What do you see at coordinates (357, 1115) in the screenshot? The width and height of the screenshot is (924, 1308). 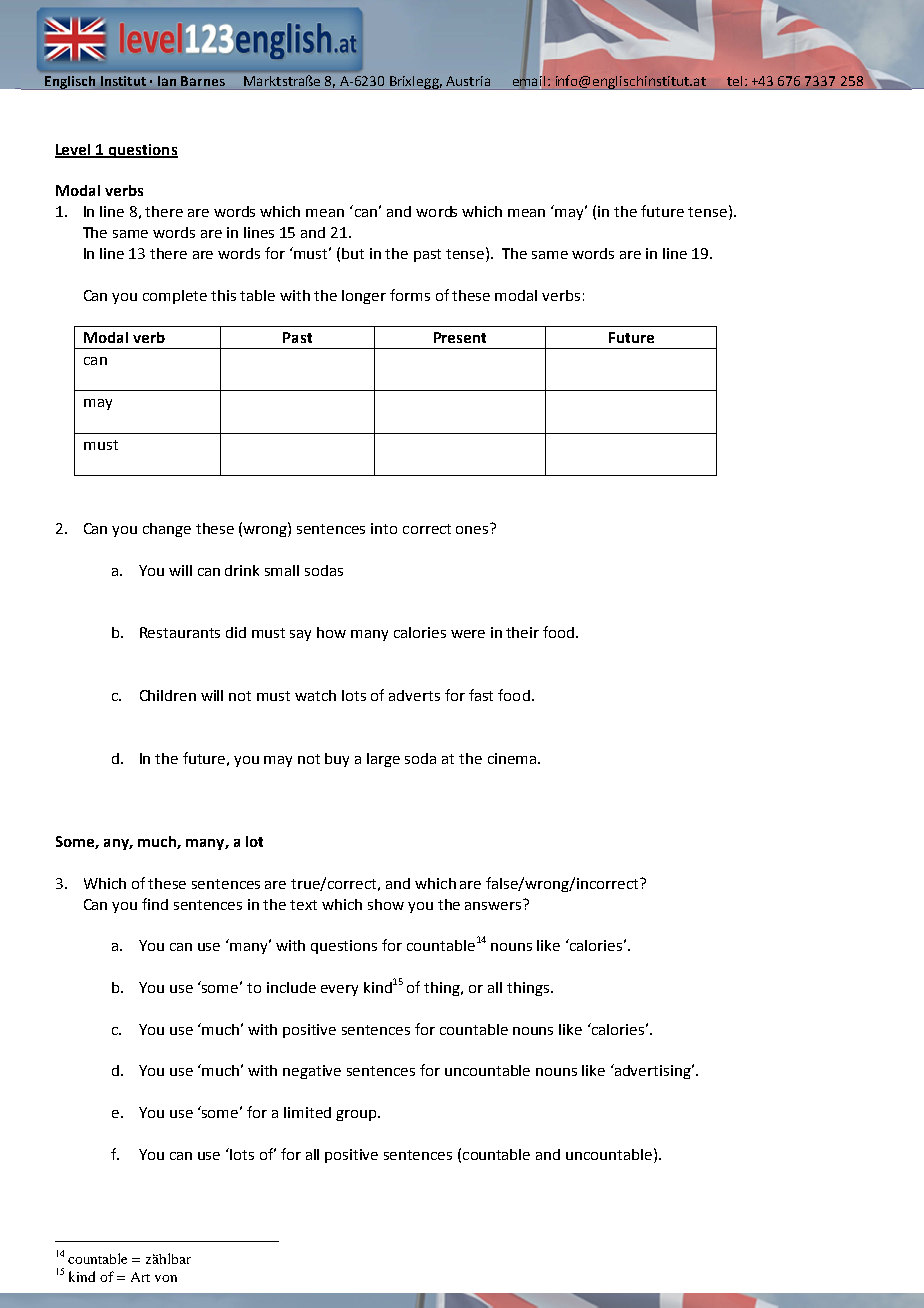 I see `group` at bounding box center [357, 1115].
